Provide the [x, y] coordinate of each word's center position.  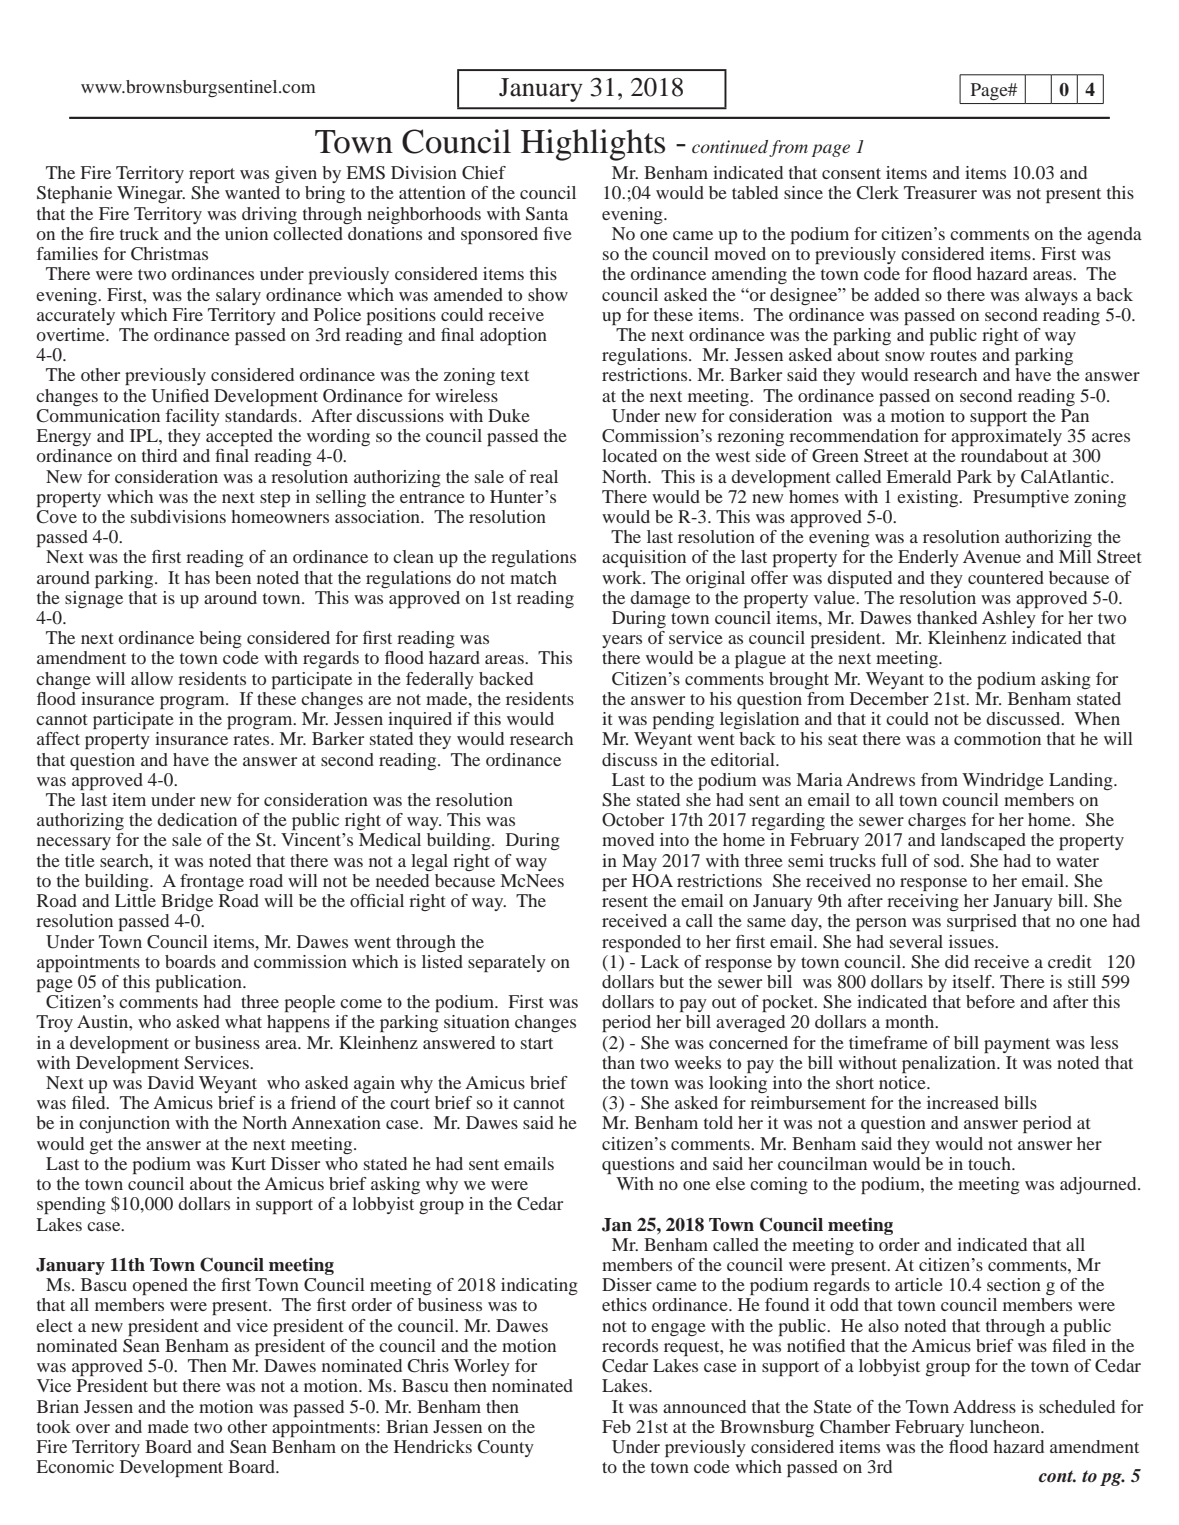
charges [937, 821]
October [633, 820]
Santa [547, 214]
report [212, 175]
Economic [75, 1466]
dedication [197, 819]
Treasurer [940, 192]
